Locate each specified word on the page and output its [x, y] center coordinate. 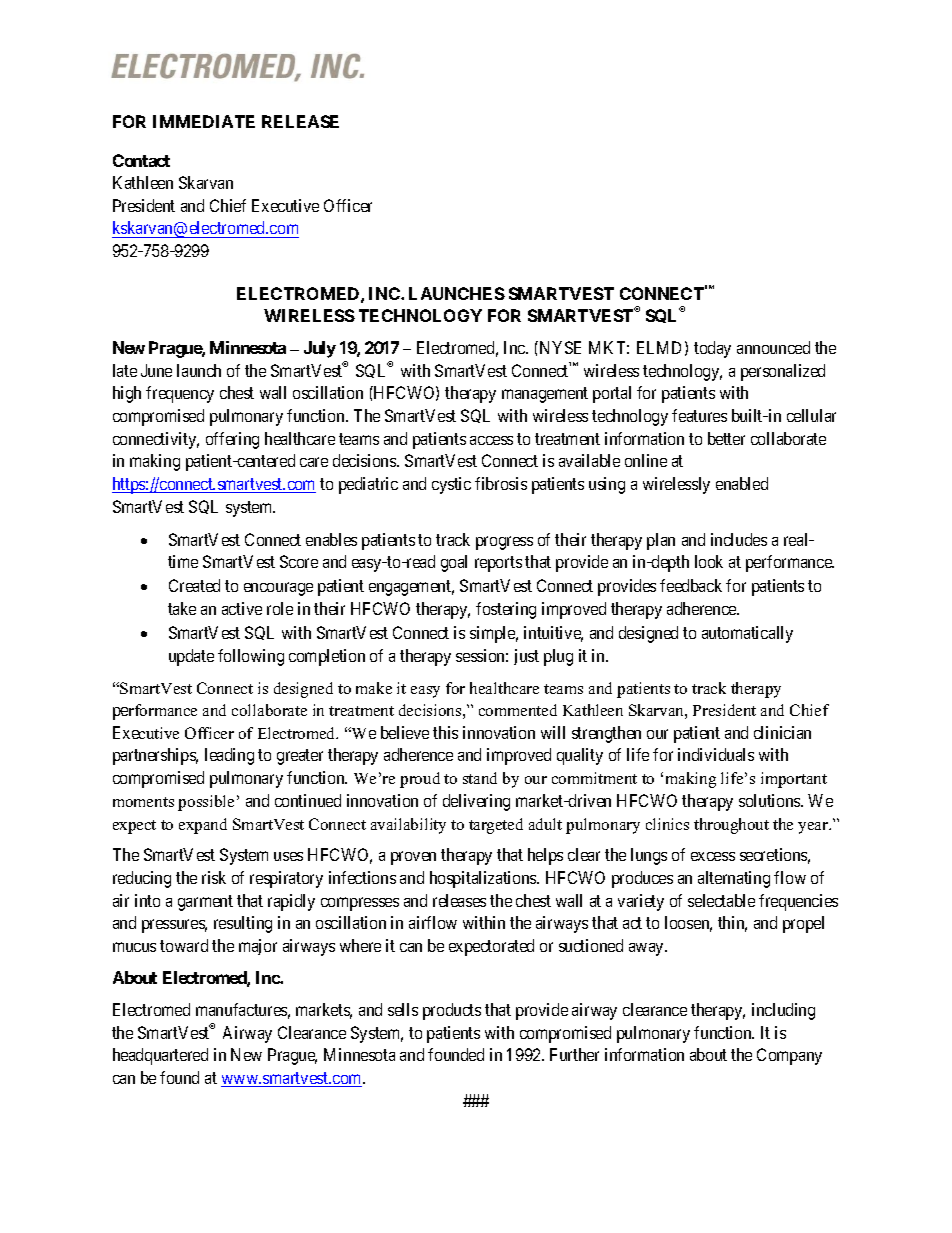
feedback [691, 585]
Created [194, 585]
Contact [141, 160]
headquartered [160, 1056]
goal [454, 563]
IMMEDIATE [204, 121]
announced [773, 347]
